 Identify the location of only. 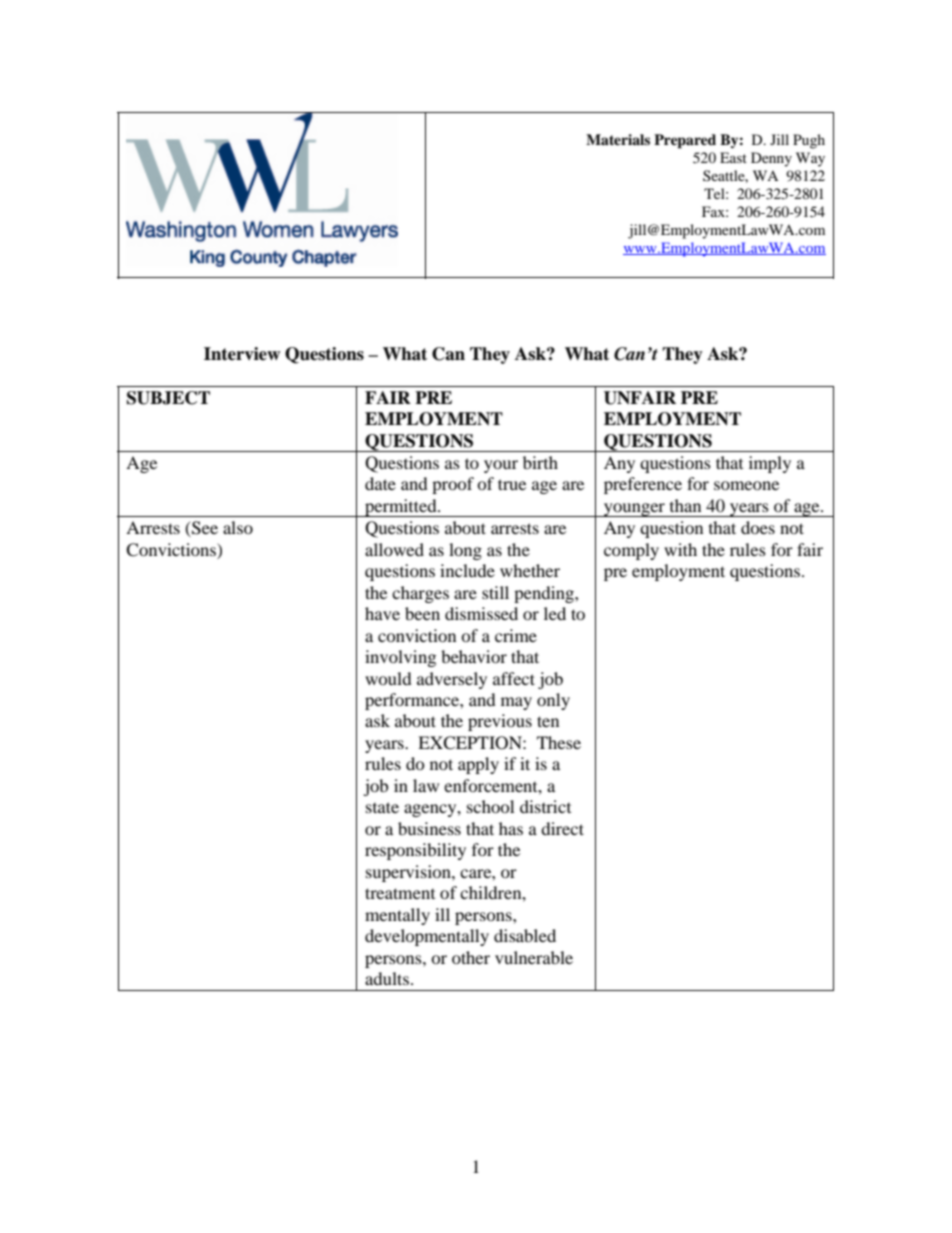
(553, 701).
